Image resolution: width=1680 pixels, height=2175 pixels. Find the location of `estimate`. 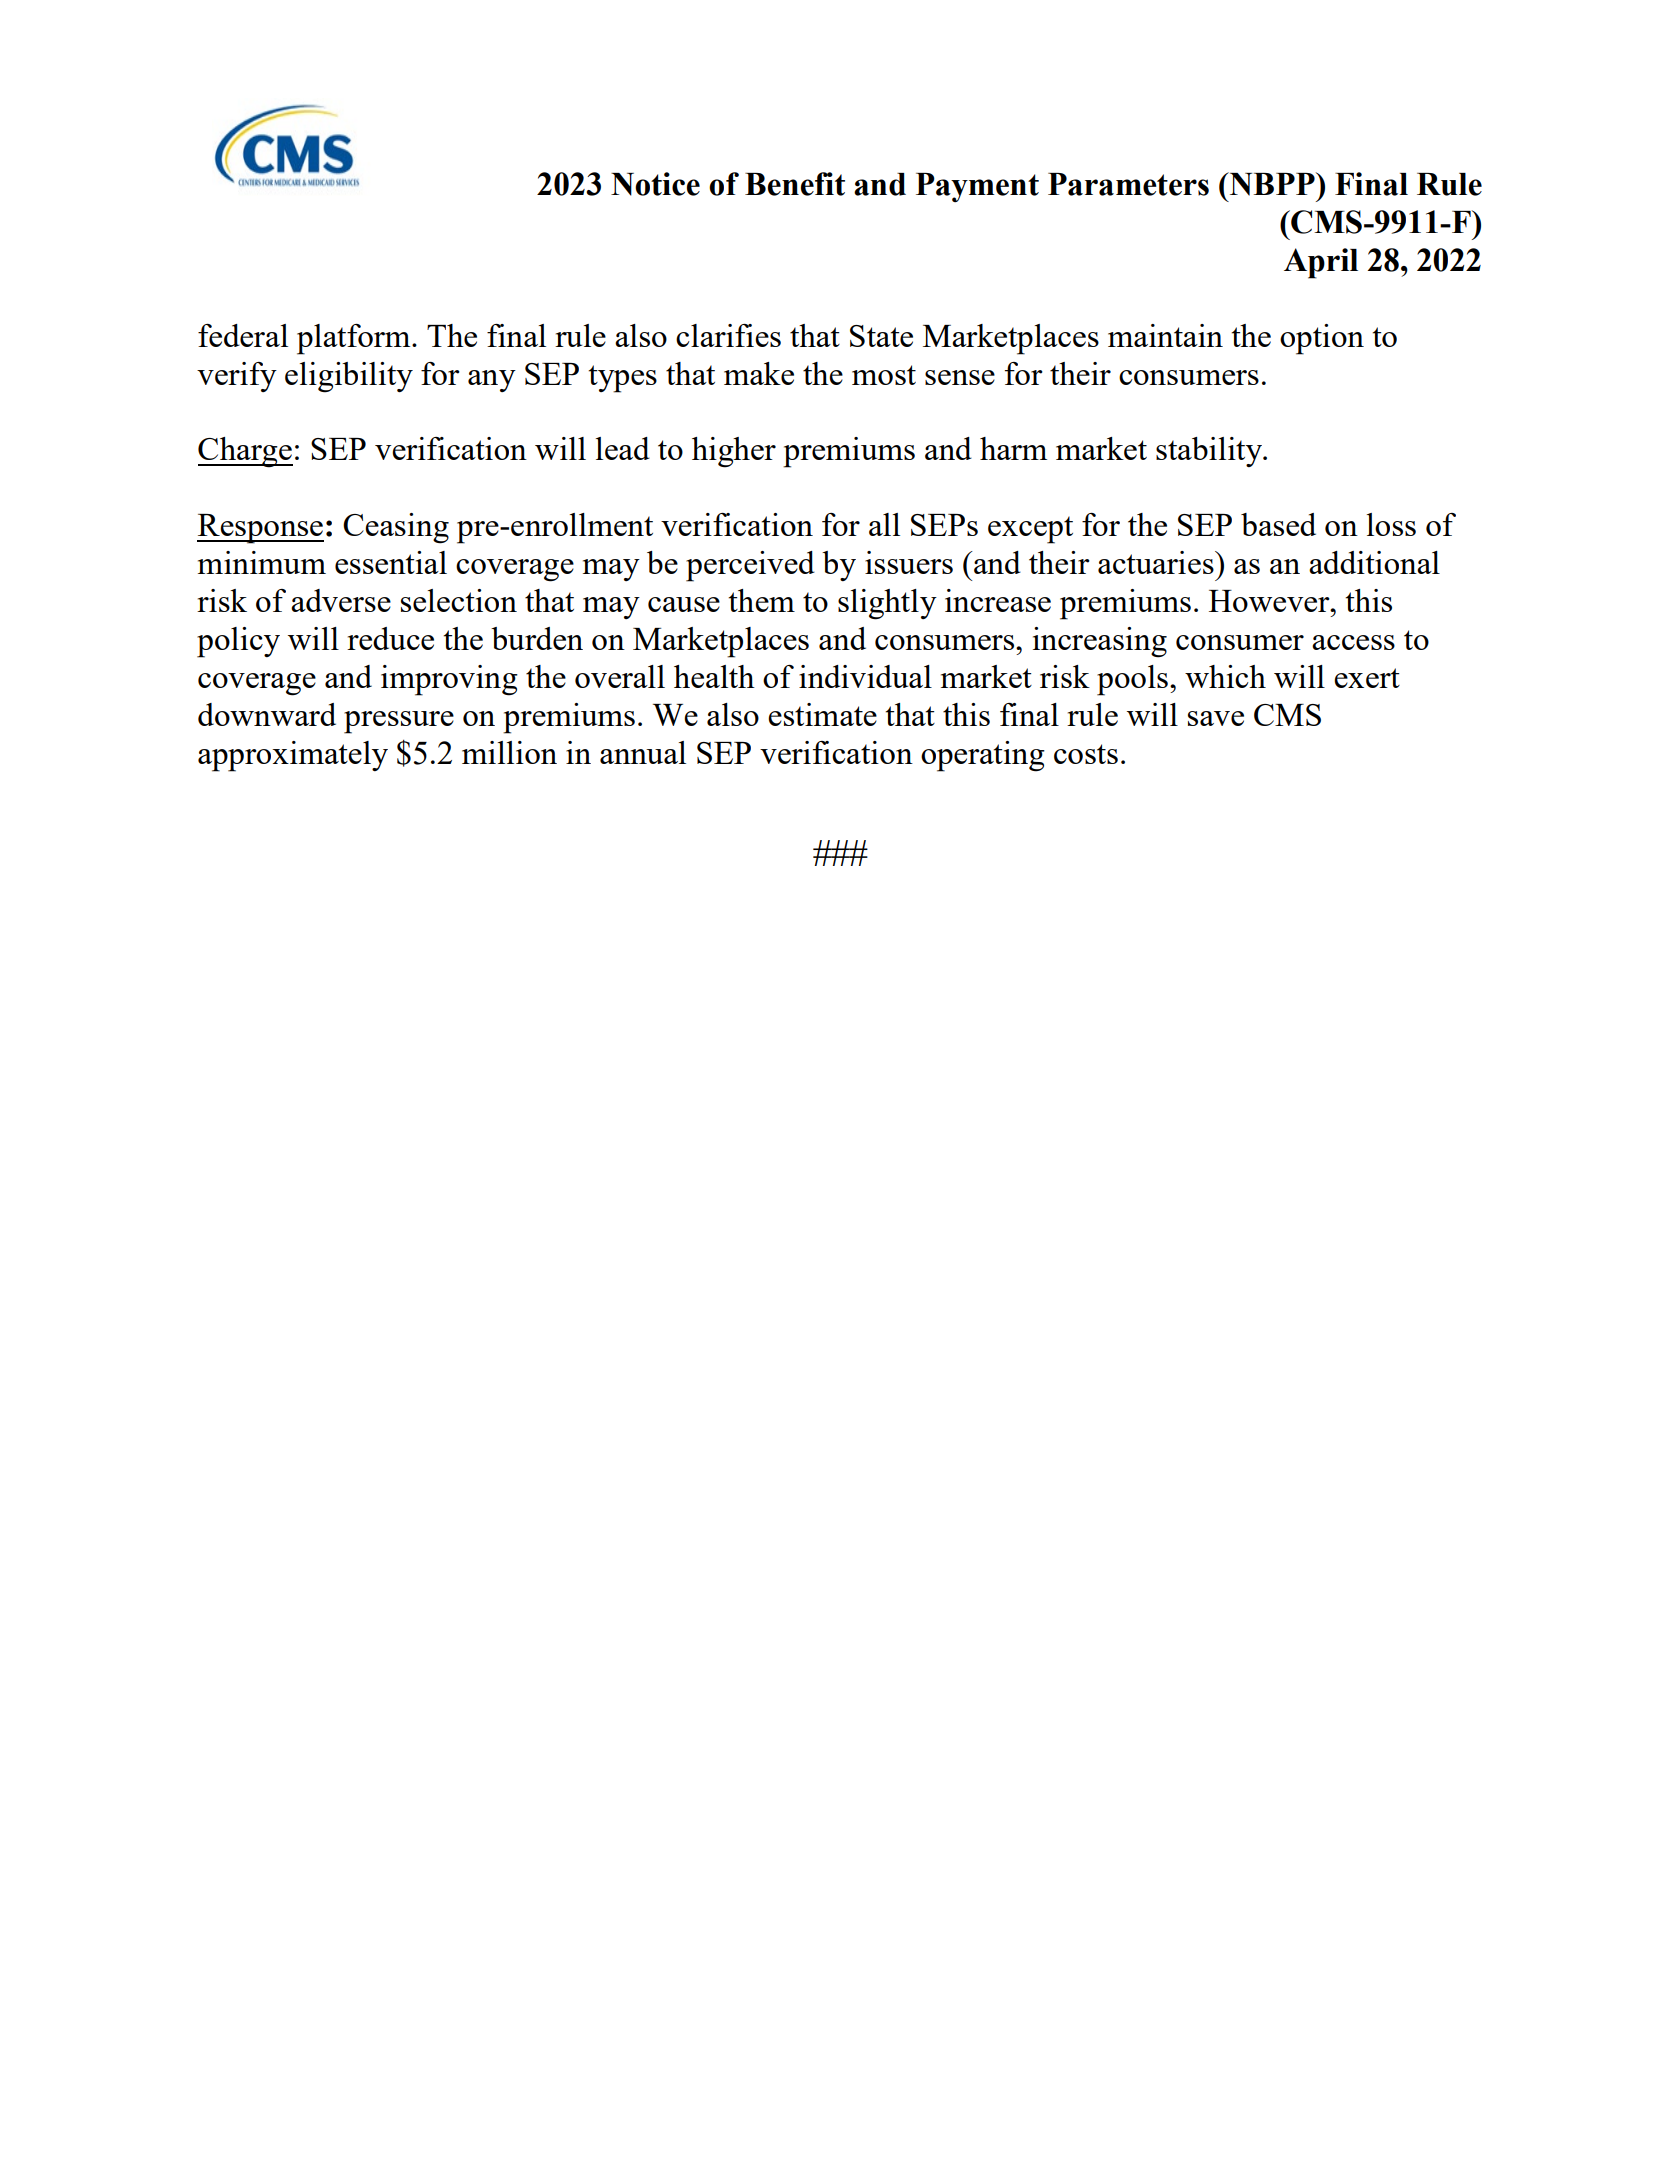

estimate is located at coordinates (822, 714).
